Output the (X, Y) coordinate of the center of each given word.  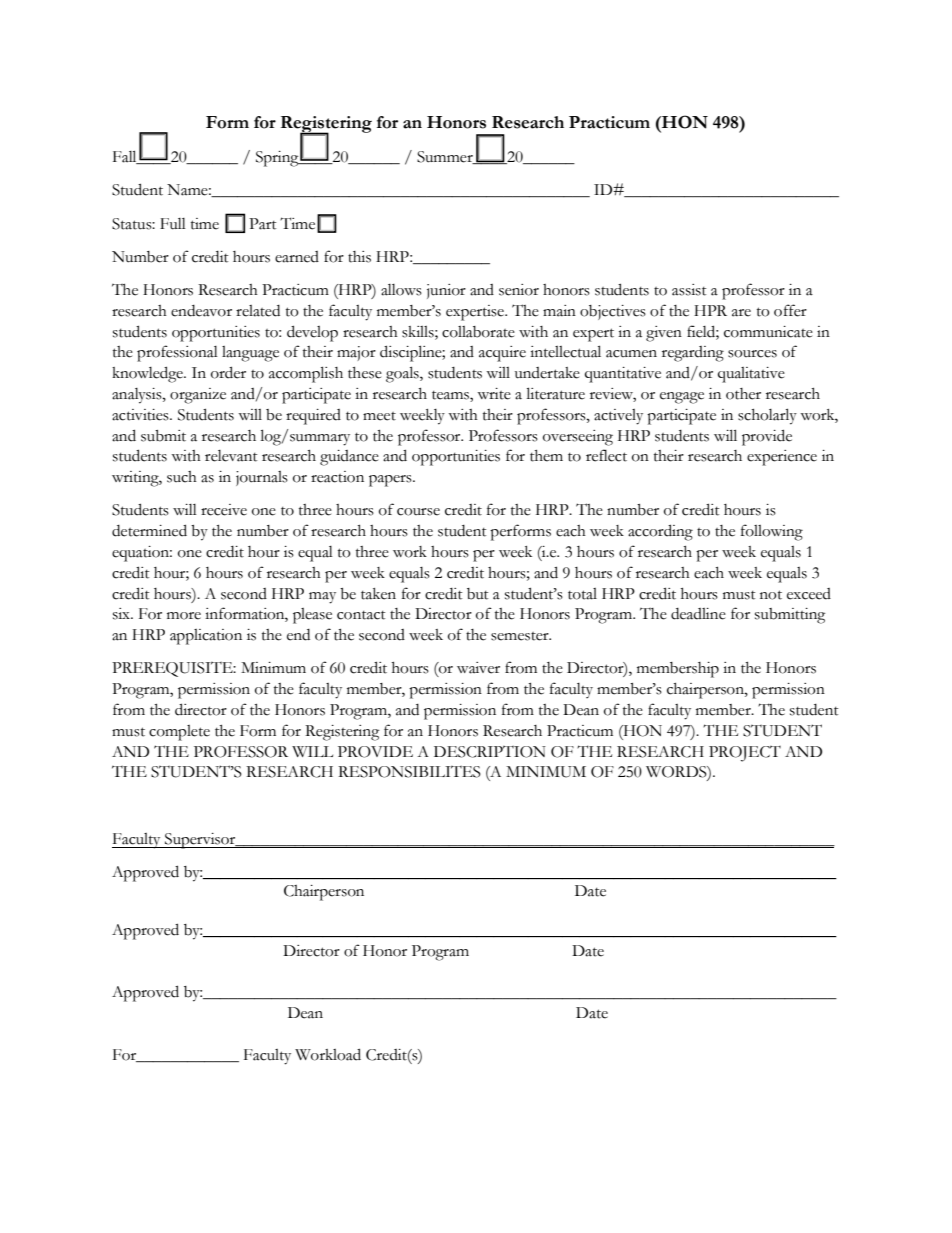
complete (179, 733)
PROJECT (745, 754)
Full (173, 224)
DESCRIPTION (490, 752)
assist (689, 290)
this (359, 257)
